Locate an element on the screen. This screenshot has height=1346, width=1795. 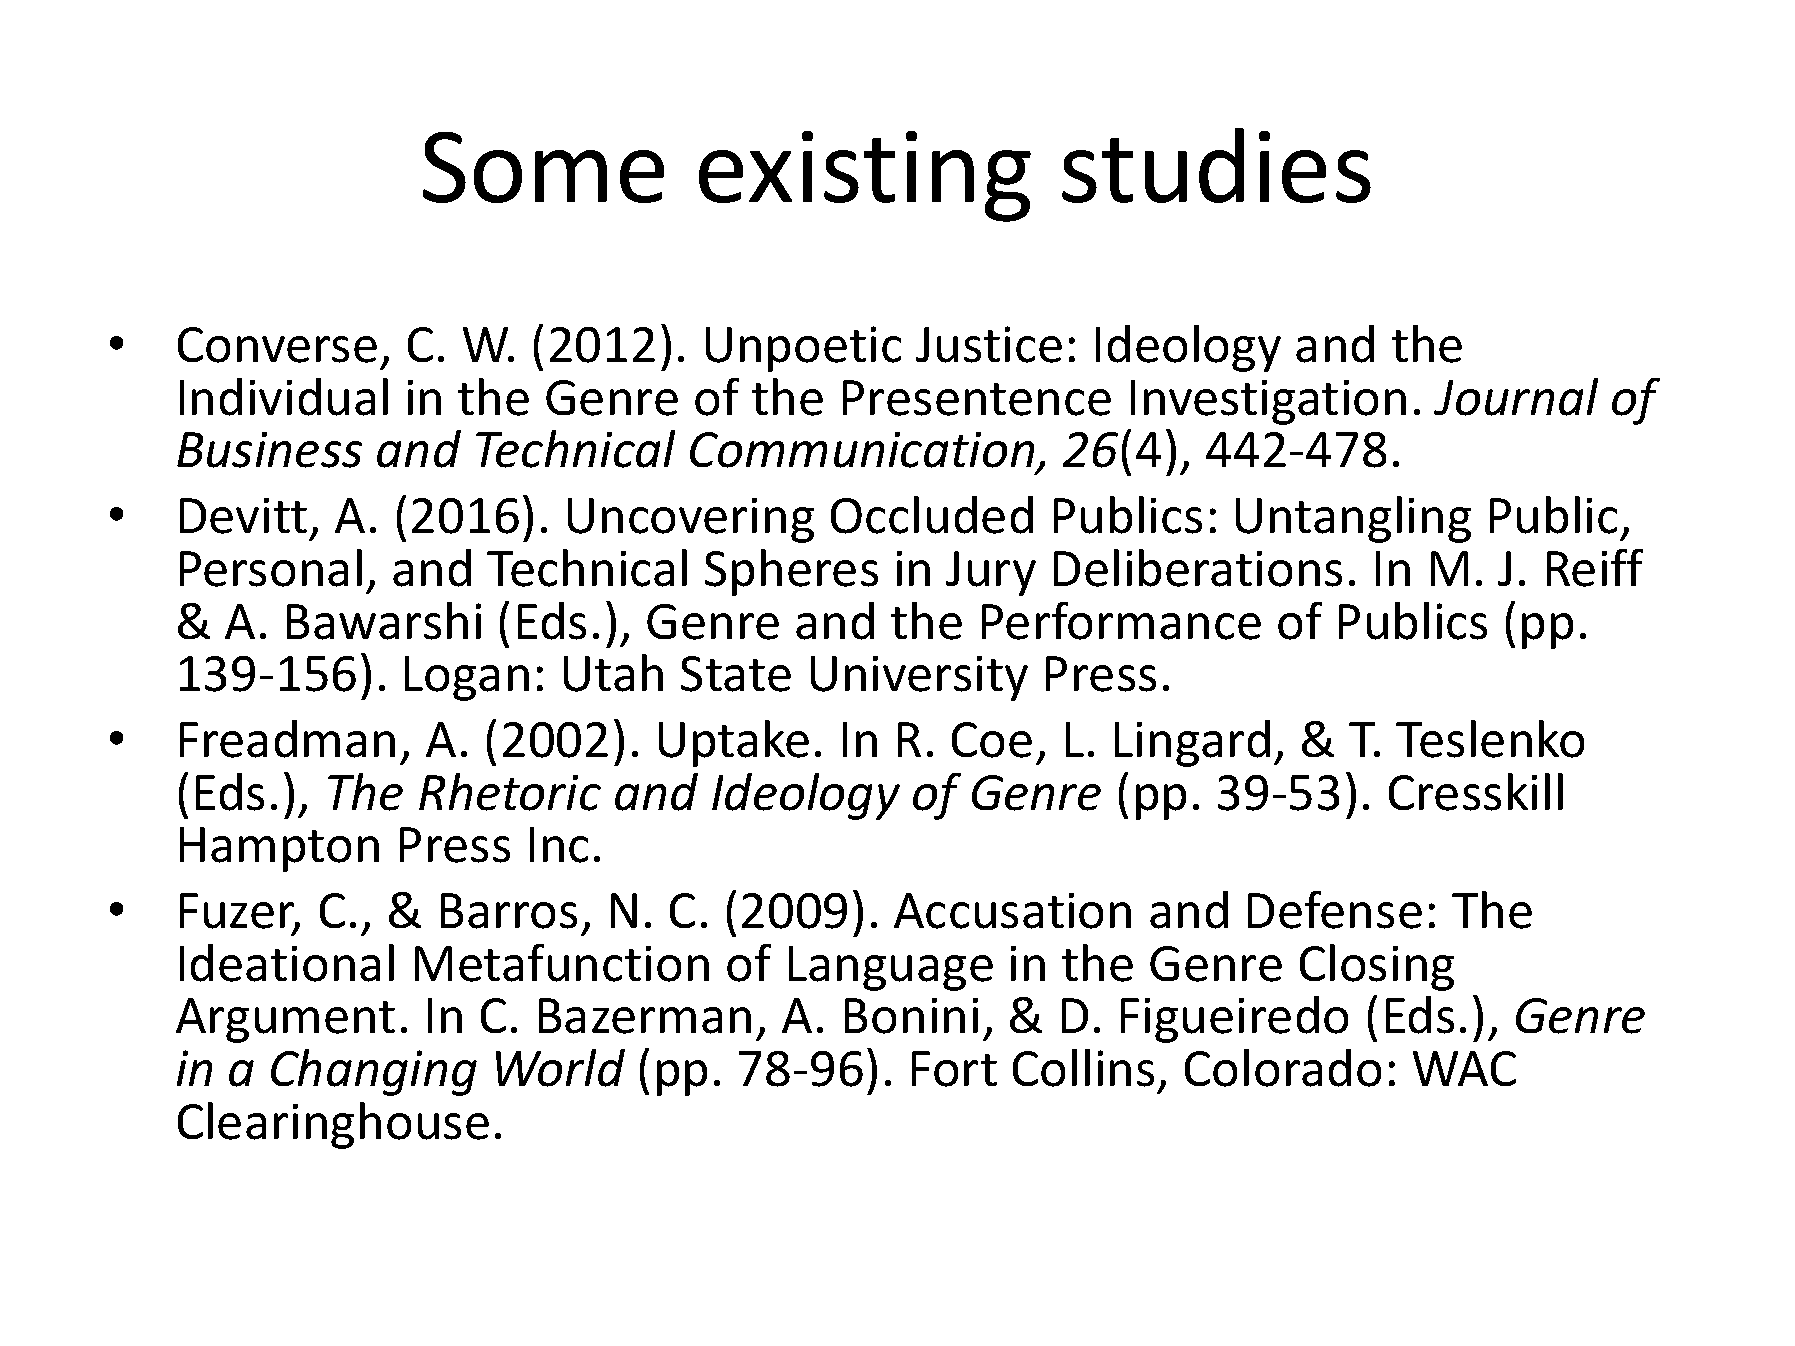
existing is located at coordinates (865, 176).
